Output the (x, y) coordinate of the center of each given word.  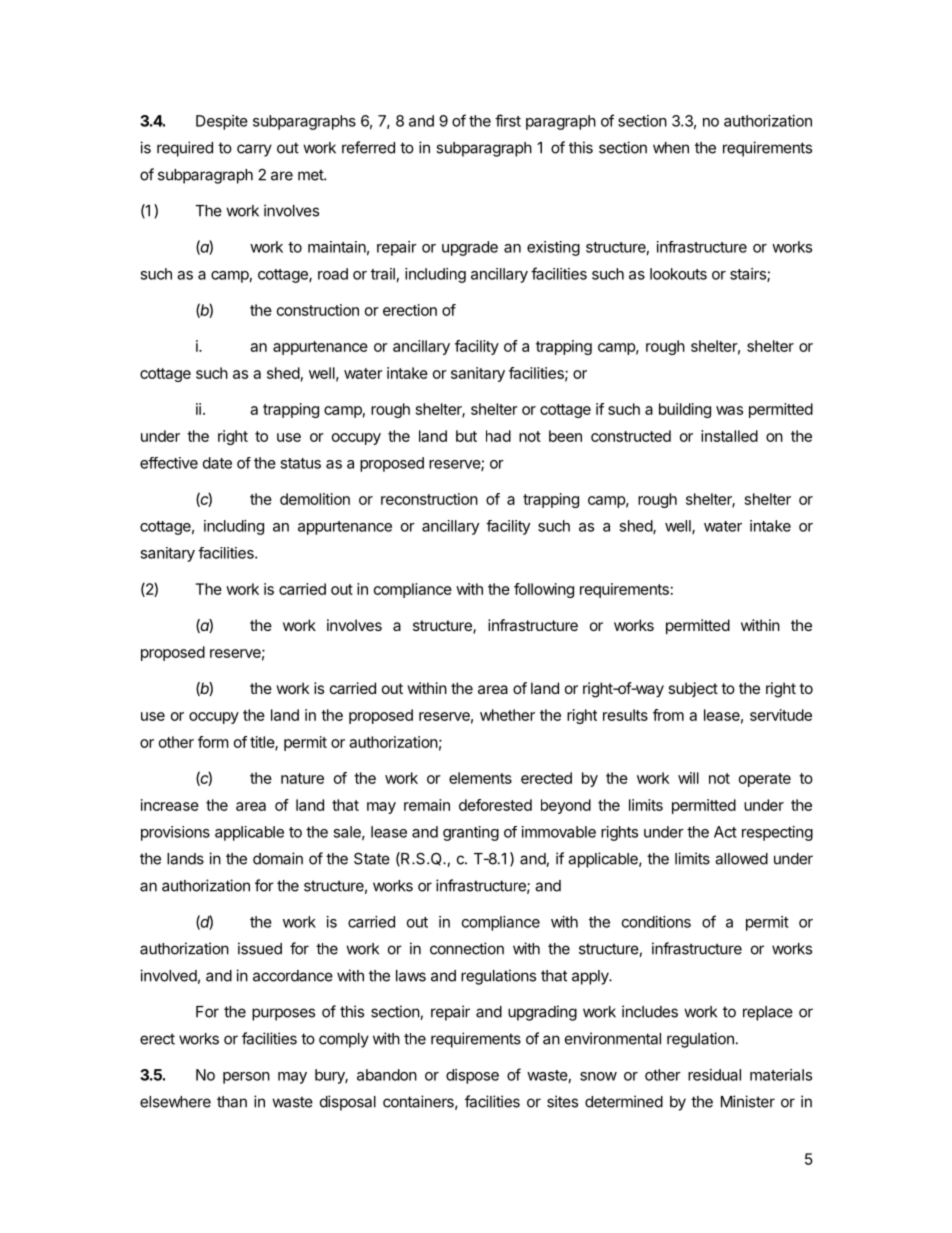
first (508, 120)
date (217, 463)
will (688, 778)
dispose (472, 1076)
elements (480, 778)
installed (729, 436)
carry (254, 150)
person (246, 1078)
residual (714, 1075)
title (263, 743)
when (671, 148)
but (466, 436)
